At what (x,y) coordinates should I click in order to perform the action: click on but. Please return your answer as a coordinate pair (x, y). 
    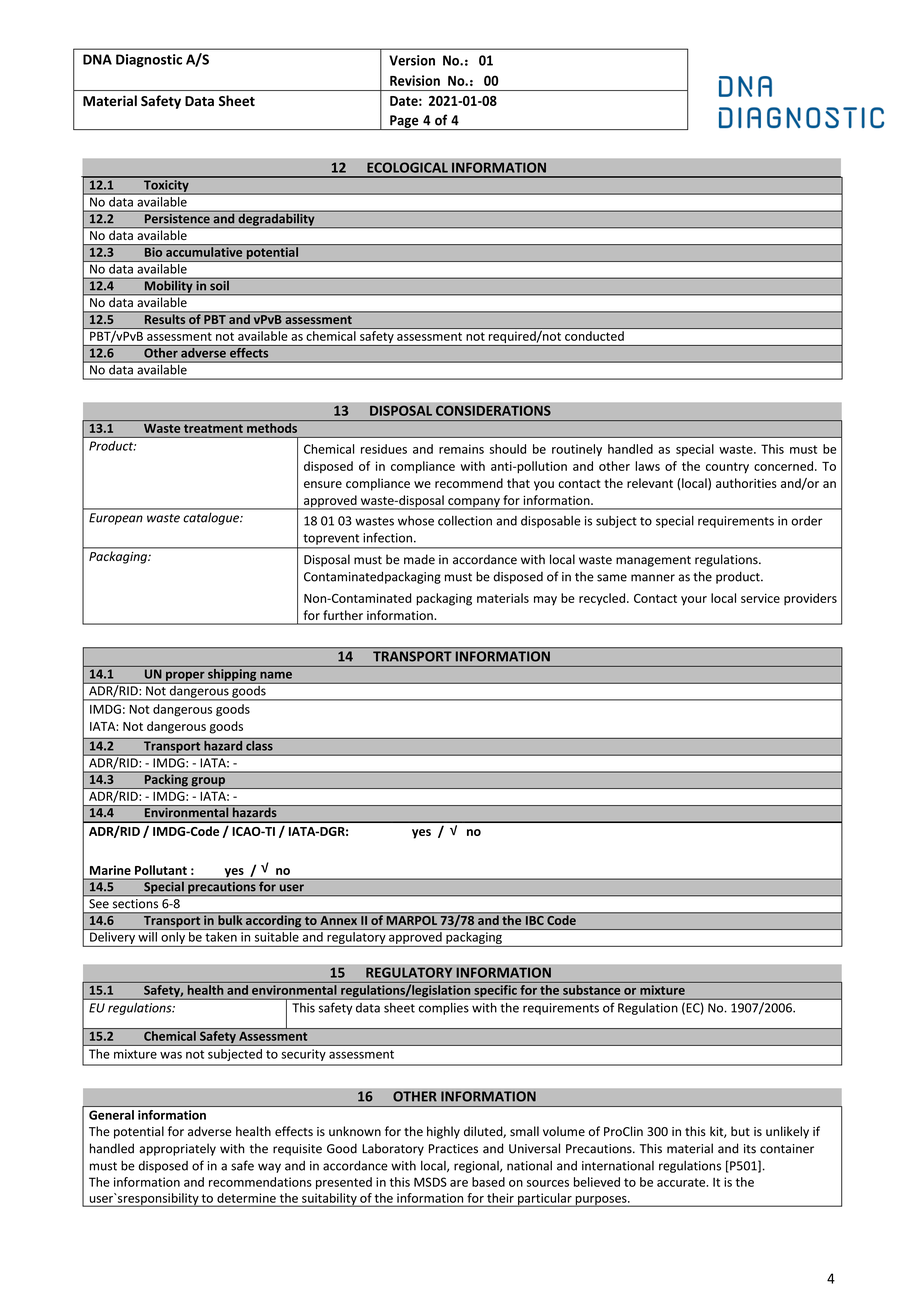
    Looking at the image, I should click on (740, 1131).
